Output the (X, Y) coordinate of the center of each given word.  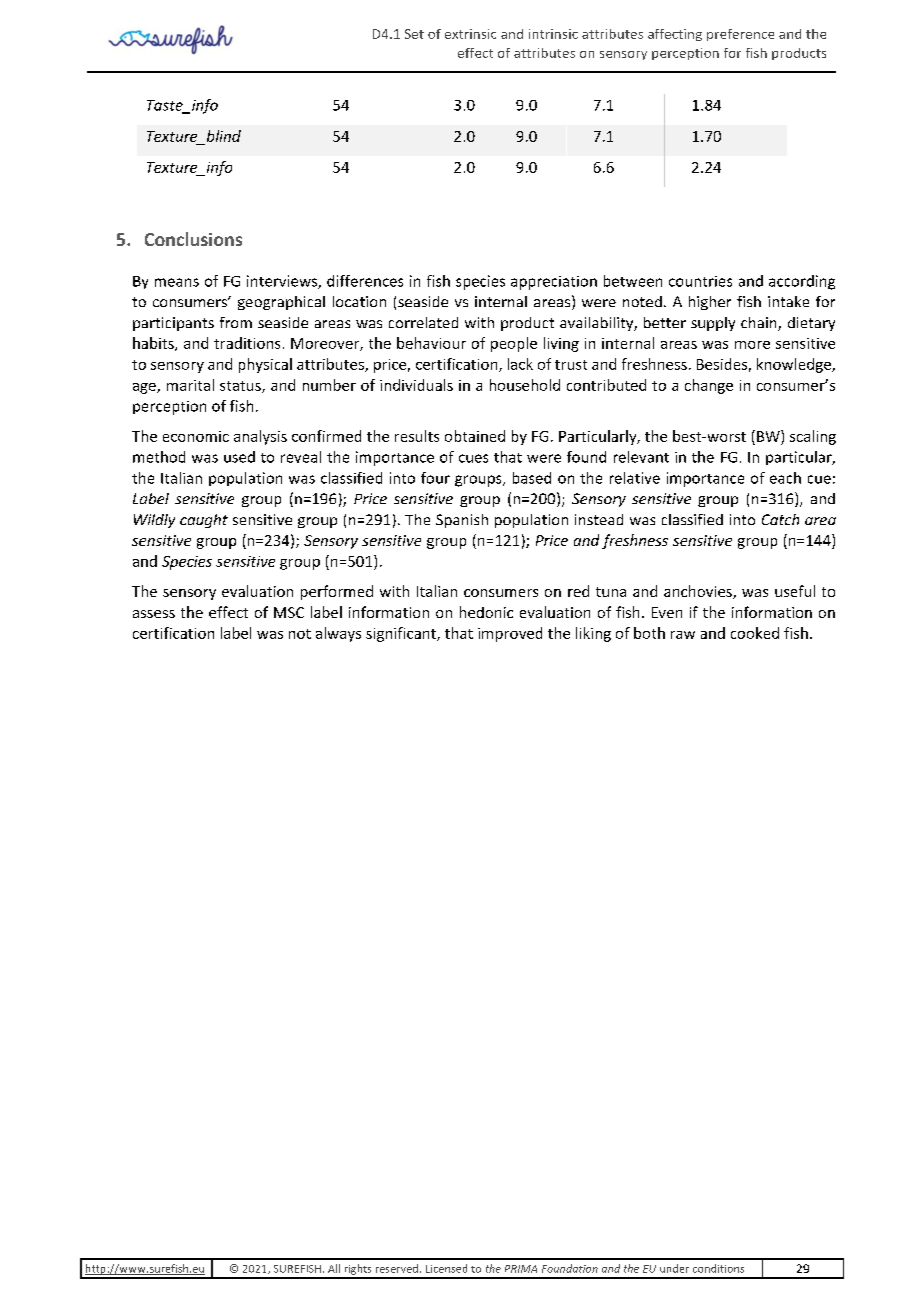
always (338, 634)
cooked (755, 633)
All (334, 1268)
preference (740, 35)
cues (473, 458)
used (239, 457)
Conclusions (193, 239)
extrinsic (470, 34)
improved (510, 634)
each (785, 478)
